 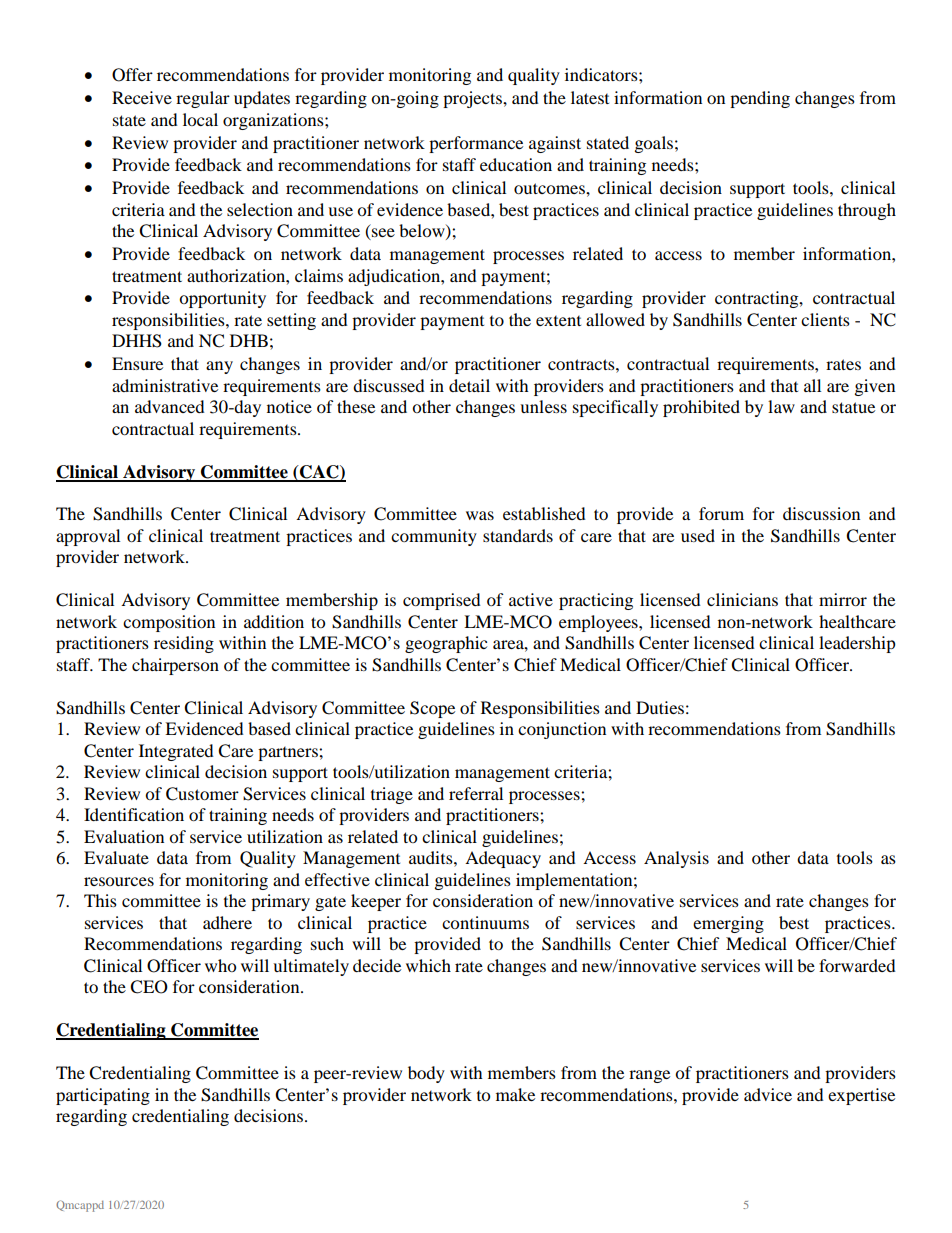 I want to click on pending, so click(x=760, y=99).
